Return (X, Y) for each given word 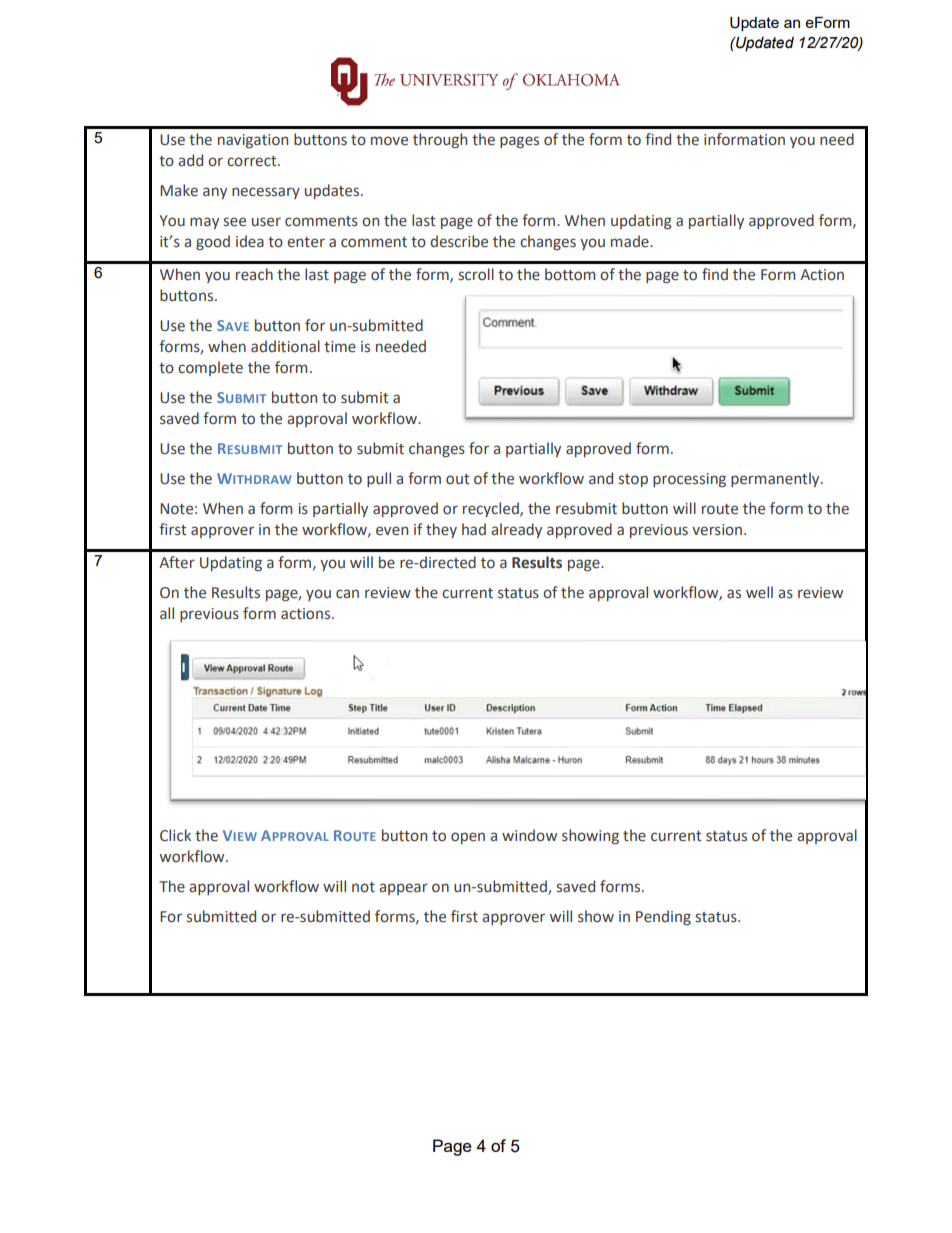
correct (253, 161)
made (631, 241)
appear (403, 889)
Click (175, 835)
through (440, 140)
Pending (663, 917)
